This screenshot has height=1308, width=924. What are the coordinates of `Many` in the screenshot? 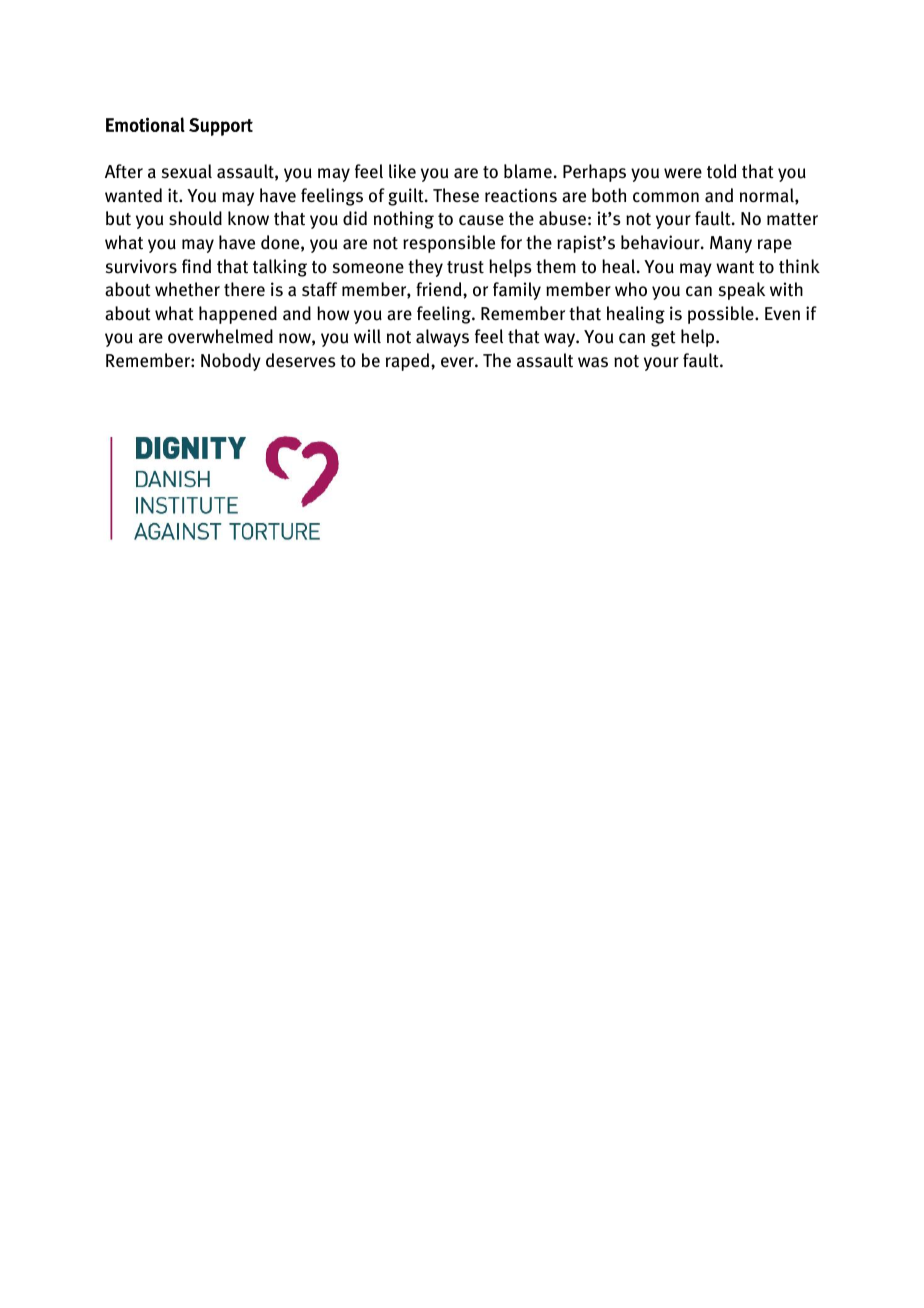 It's located at (731, 244).
